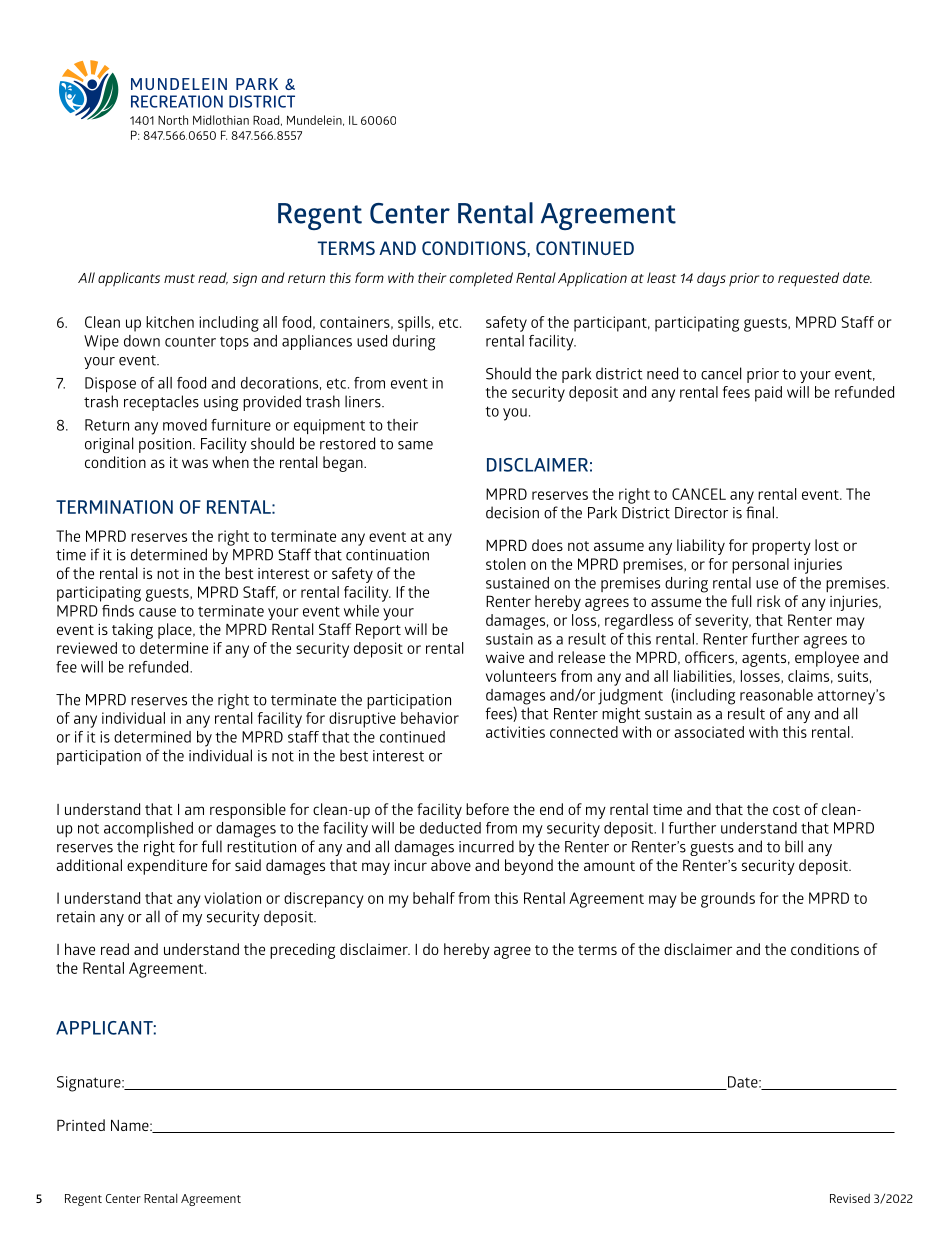  Describe the element at coordinates (173, 120) in the page. I see `North` at that location.
